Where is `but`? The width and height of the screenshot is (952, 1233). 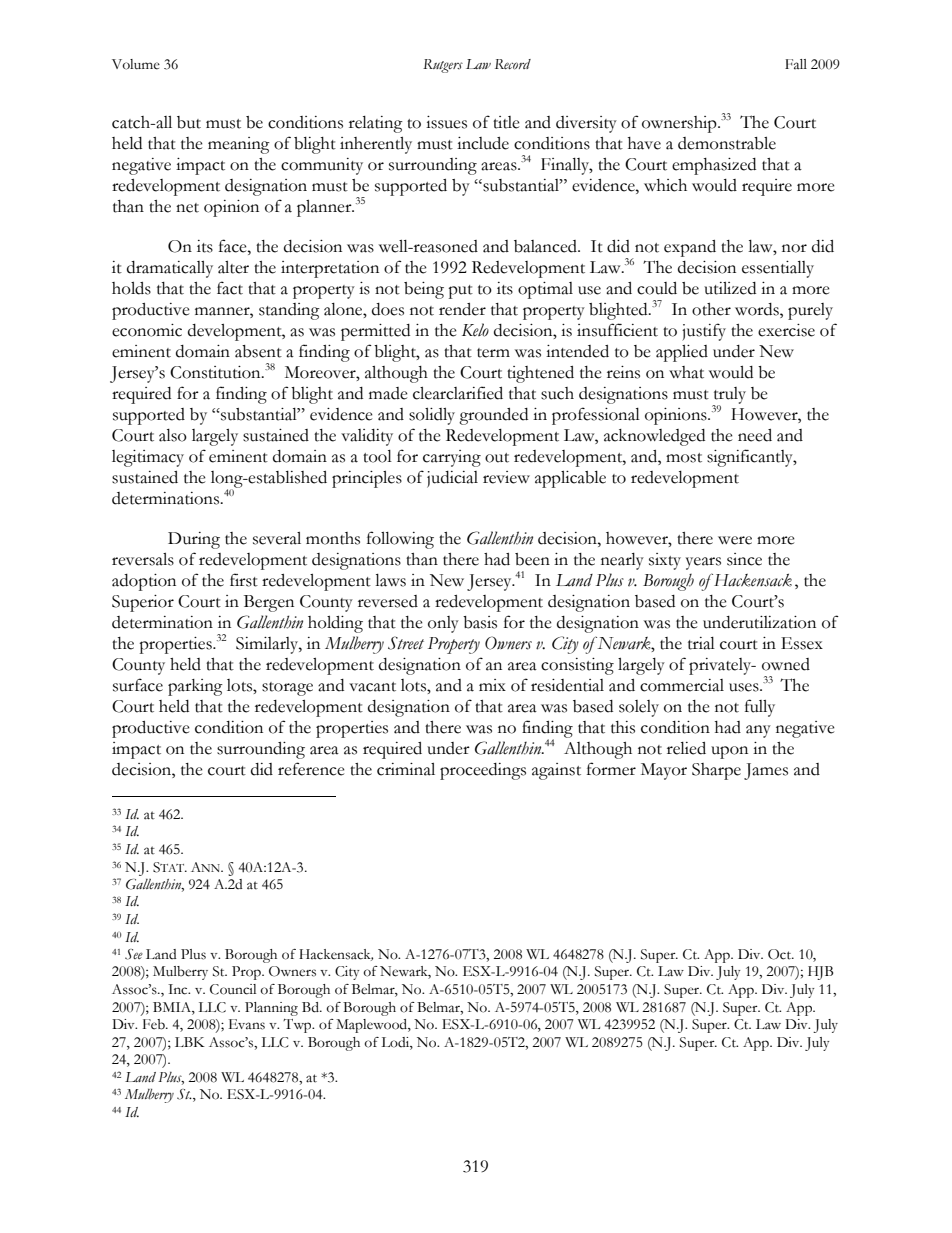
but is located at coordinates (189, 122).
